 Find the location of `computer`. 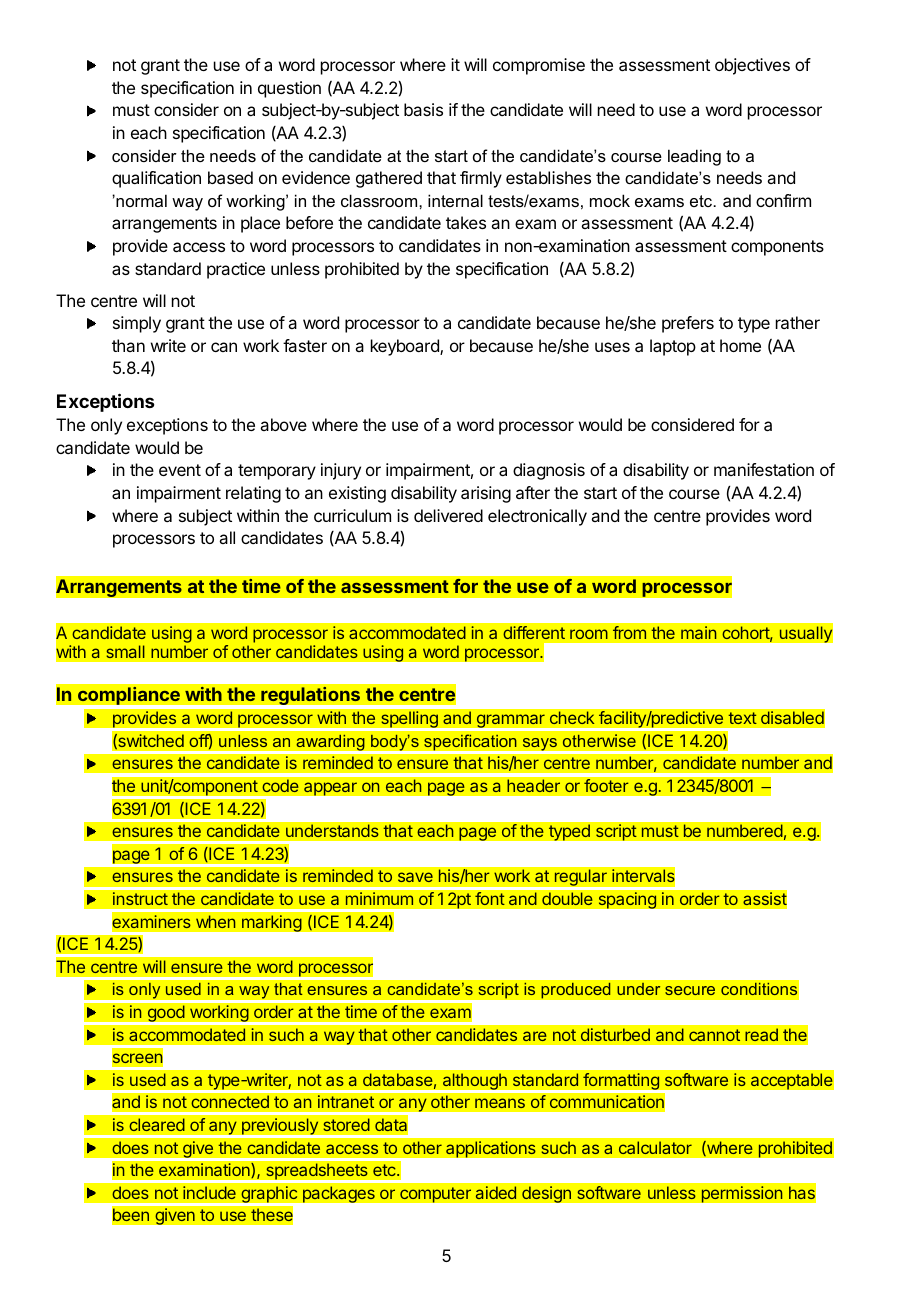

computer is located at coordinates (436, 1195).
